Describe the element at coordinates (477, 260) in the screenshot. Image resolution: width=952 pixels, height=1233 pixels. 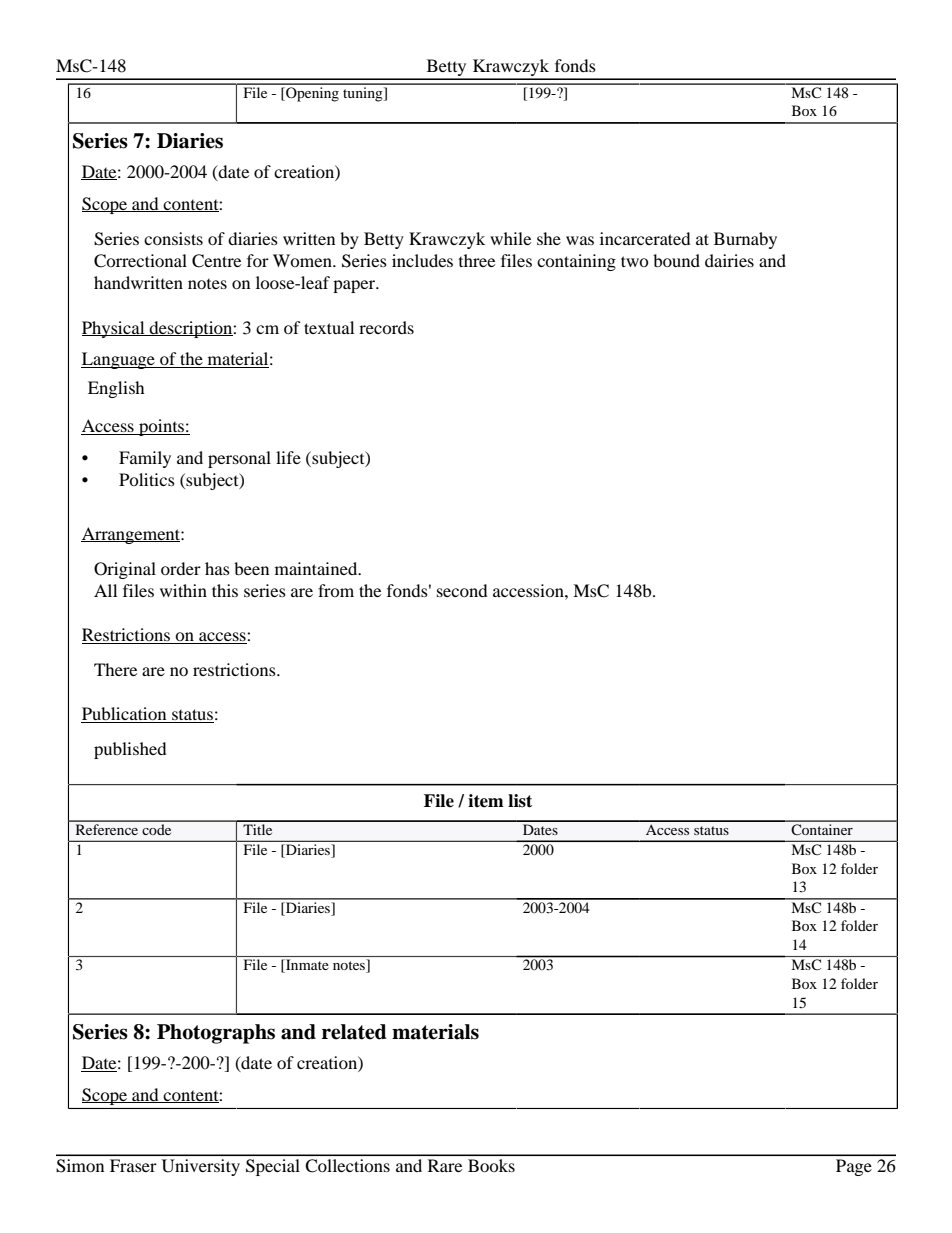
I see `three` at that location.
